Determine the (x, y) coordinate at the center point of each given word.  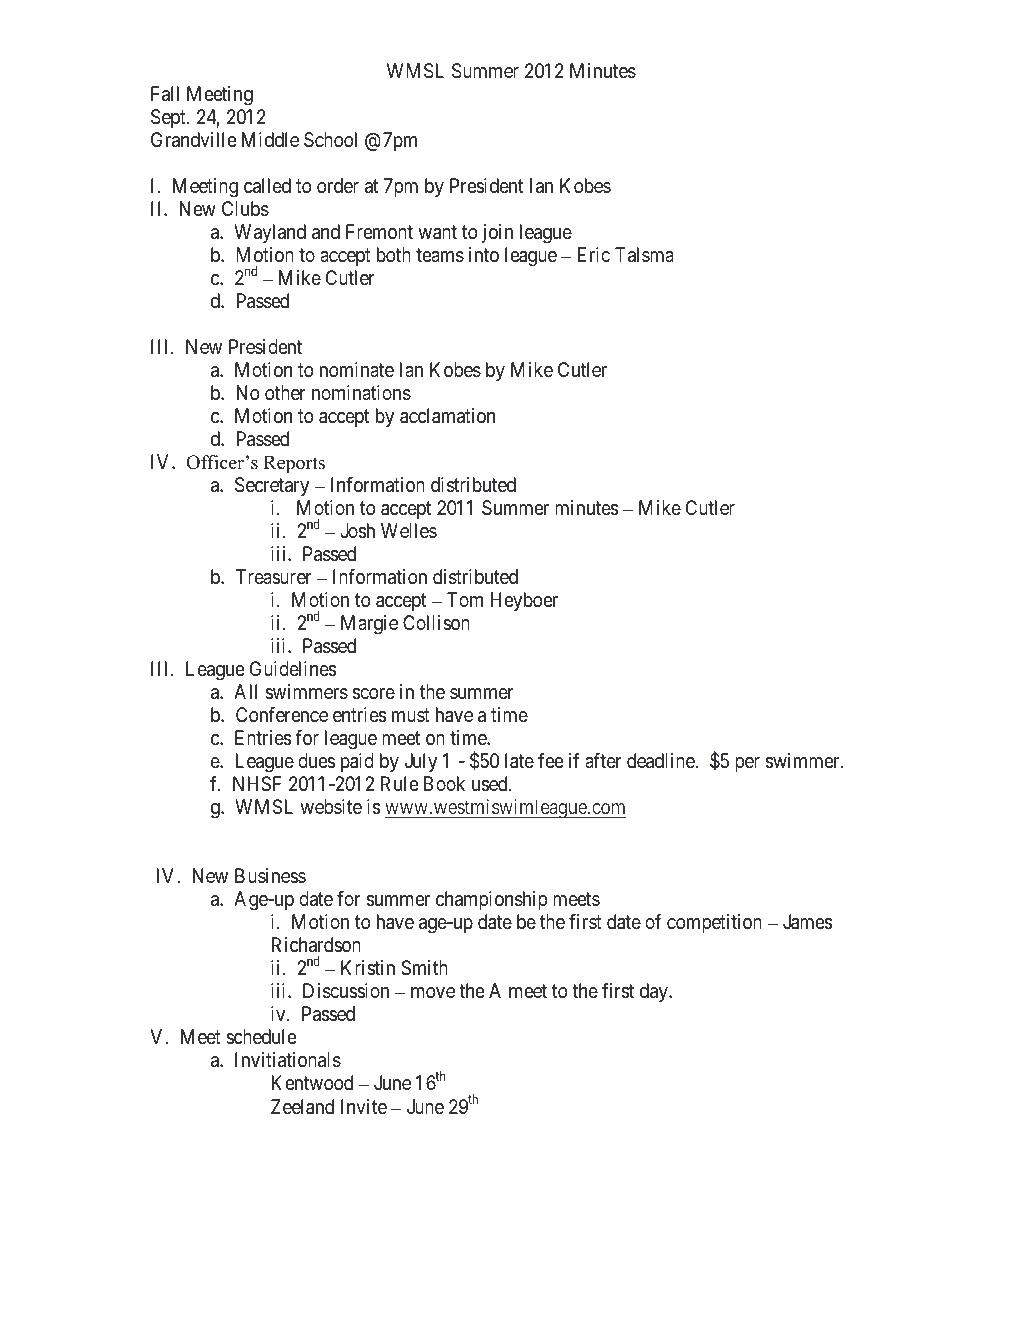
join (497, 233)
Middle (270, 139)
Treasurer (274, 577)
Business (270, 875)
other (285, 392)
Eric (594, 254)
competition (714, 923)
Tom (465, 599)
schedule (261, 1036)
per (747, 764)
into (484, 254)
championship (492, 900)
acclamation (447, 416)
